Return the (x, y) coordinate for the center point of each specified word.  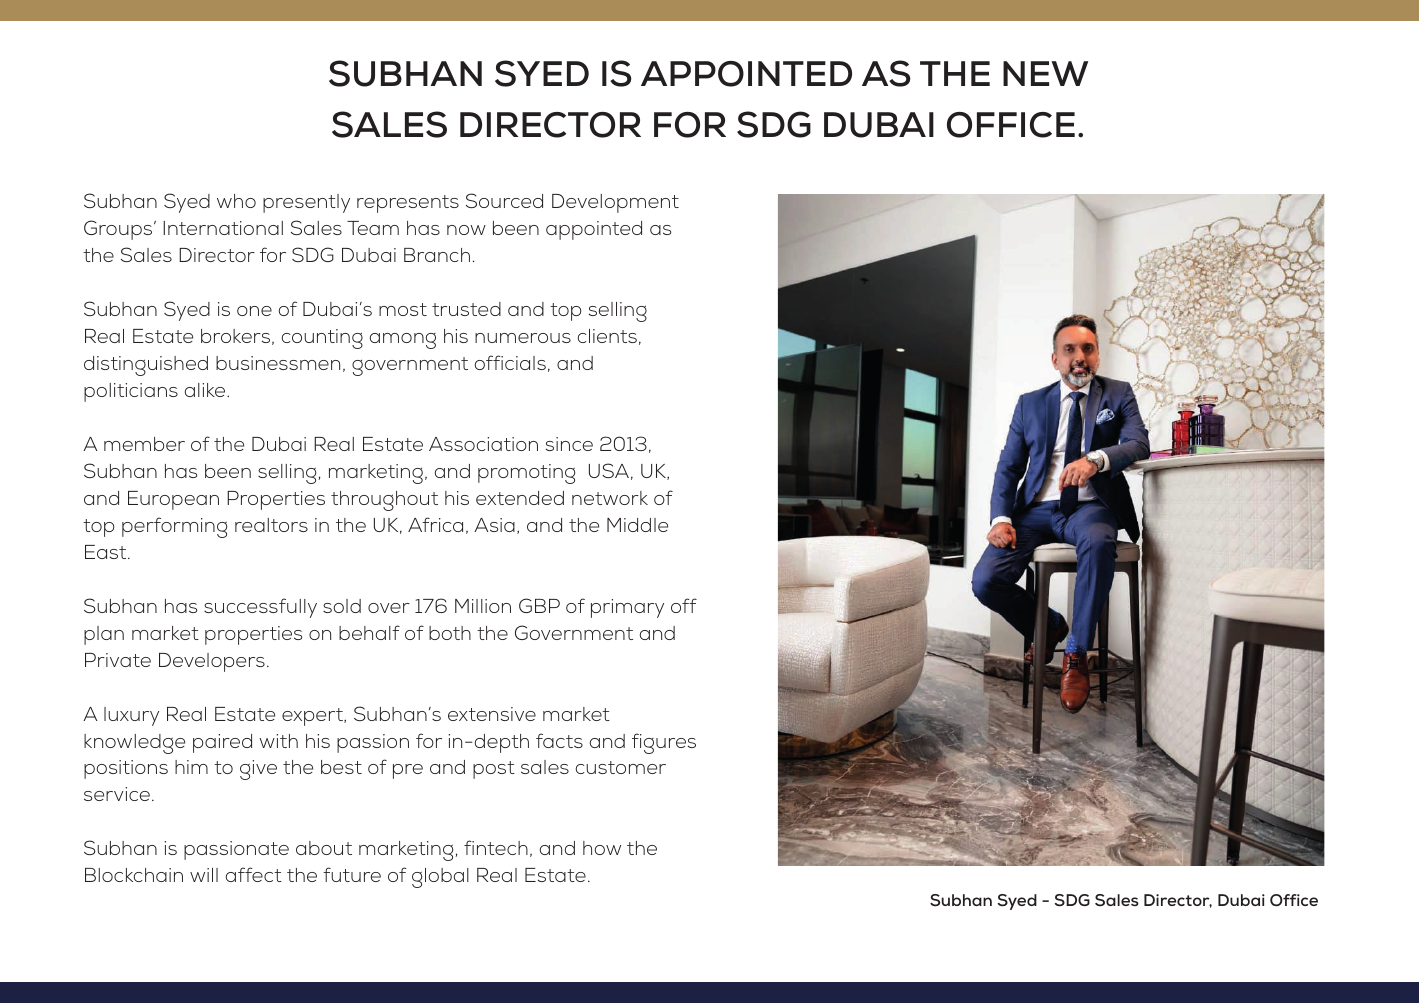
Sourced (504, 200)
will (204, 875)
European (173, 500)
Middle (637, 525)
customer (621, 767)
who (236, 201)
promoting (526, 474)
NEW (1045, 73)
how (602, 848)
